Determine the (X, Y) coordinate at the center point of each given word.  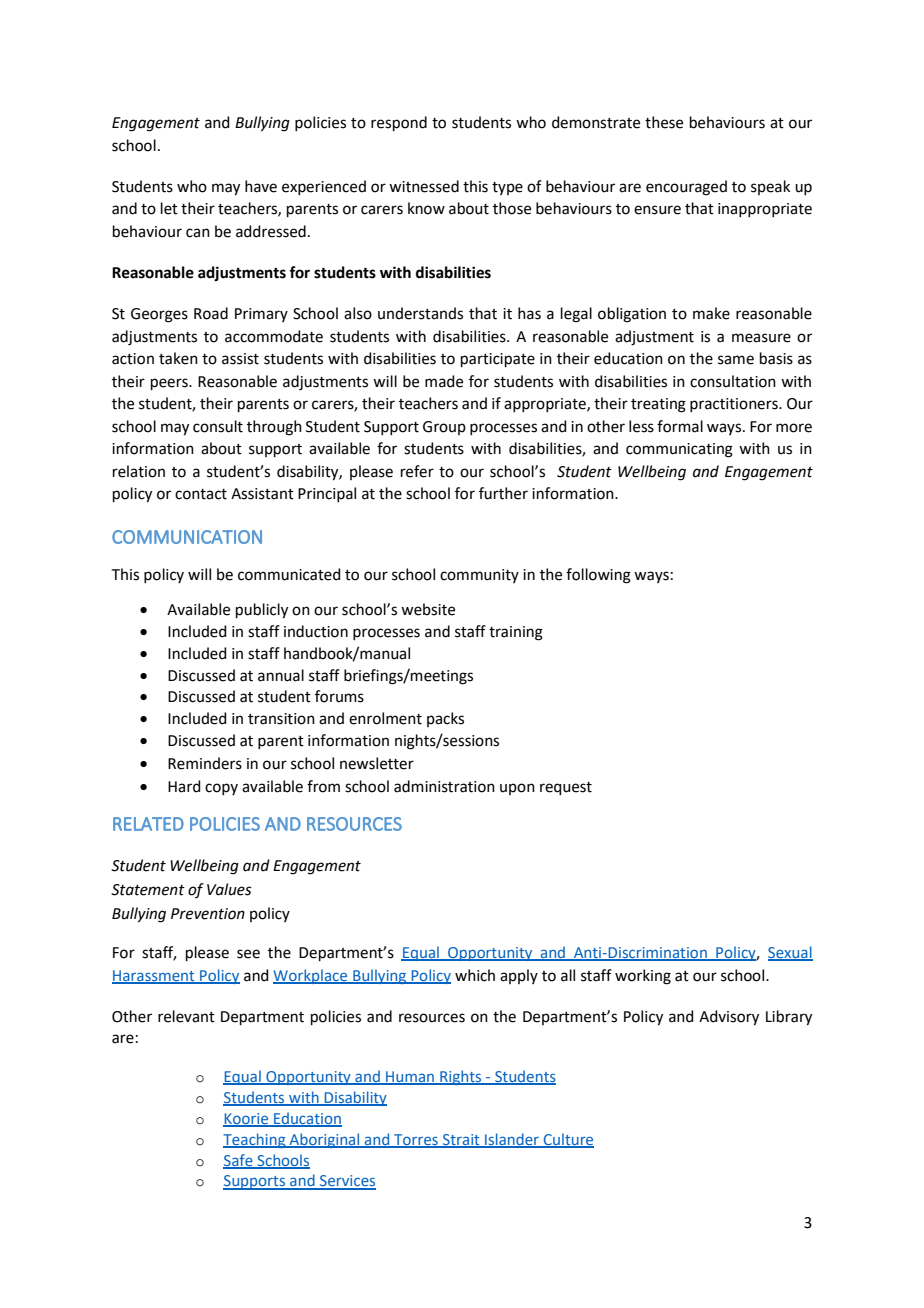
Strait (461, 1140)
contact (201, 494)
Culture (568, 1140)
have (261, 186)
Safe (239, 1161)
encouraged (686, 188)
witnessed (424, 186)
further (503, 493)
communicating (679, 450)
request (566, 788)
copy (221, 789)
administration (444, 786)
